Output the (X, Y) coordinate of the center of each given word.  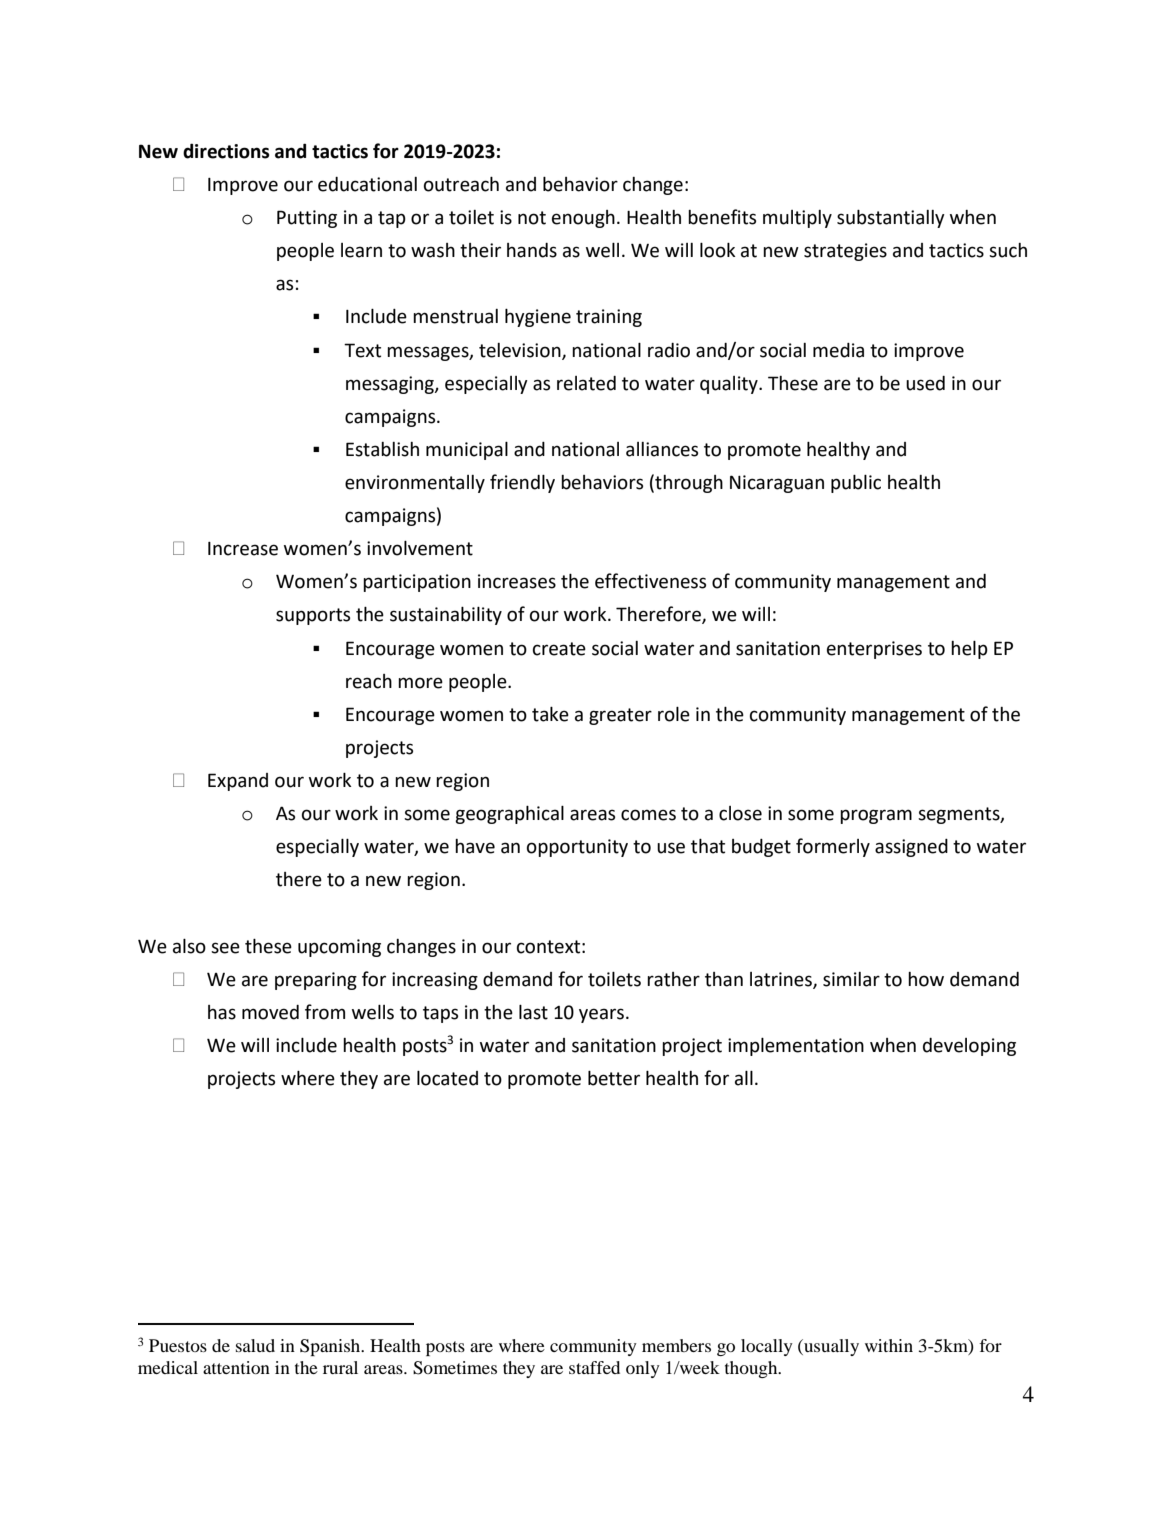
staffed (594, 1367)
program (876, 816)
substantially (891, 219)
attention (236, 1367)
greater (620, 716)
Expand (238, 782)
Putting (307, 219)
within (889, 1345)
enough (583, 219)
